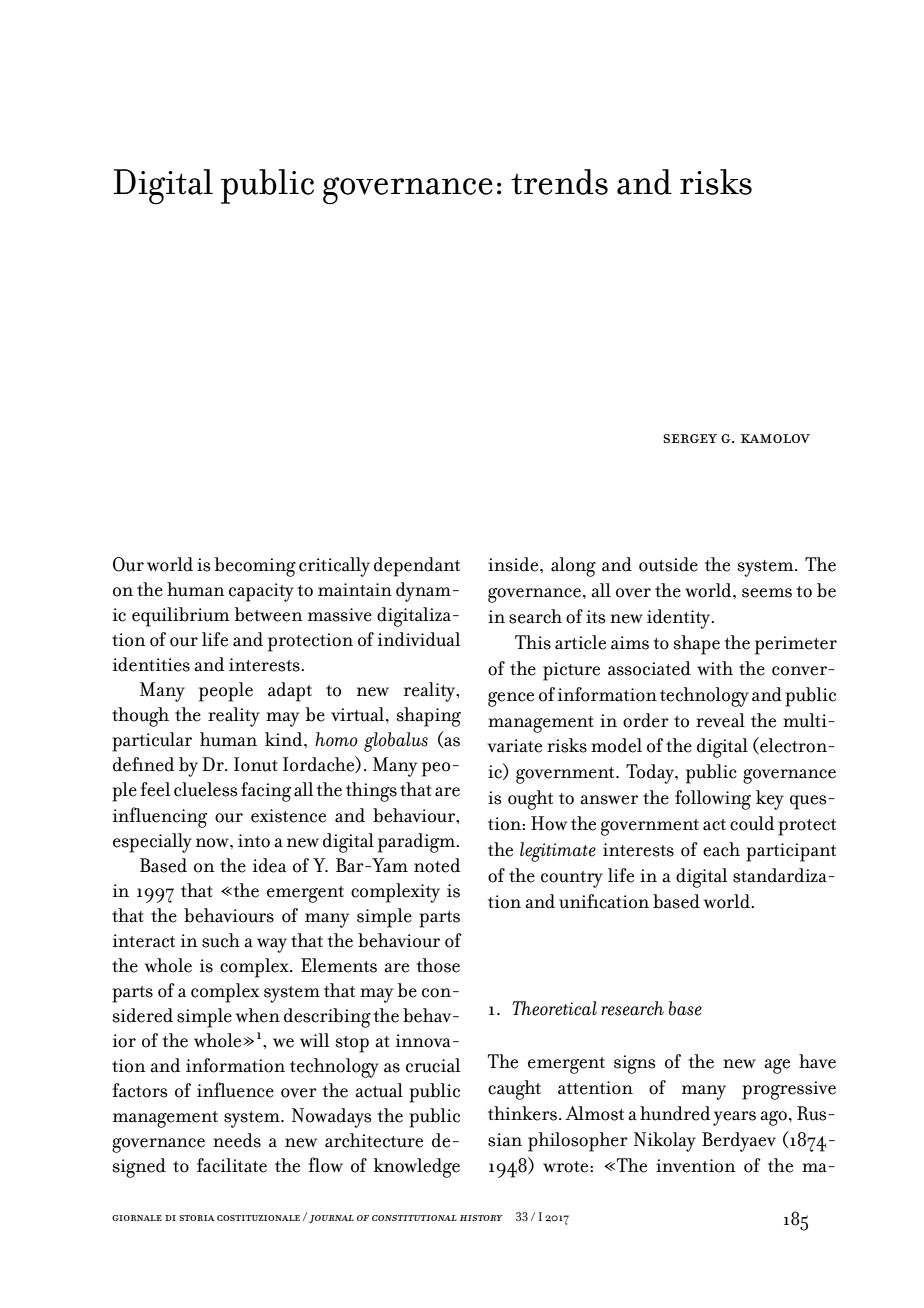 The width and height of the screenshot is (924, 1308). I want to click on This, so click(533, 642).
